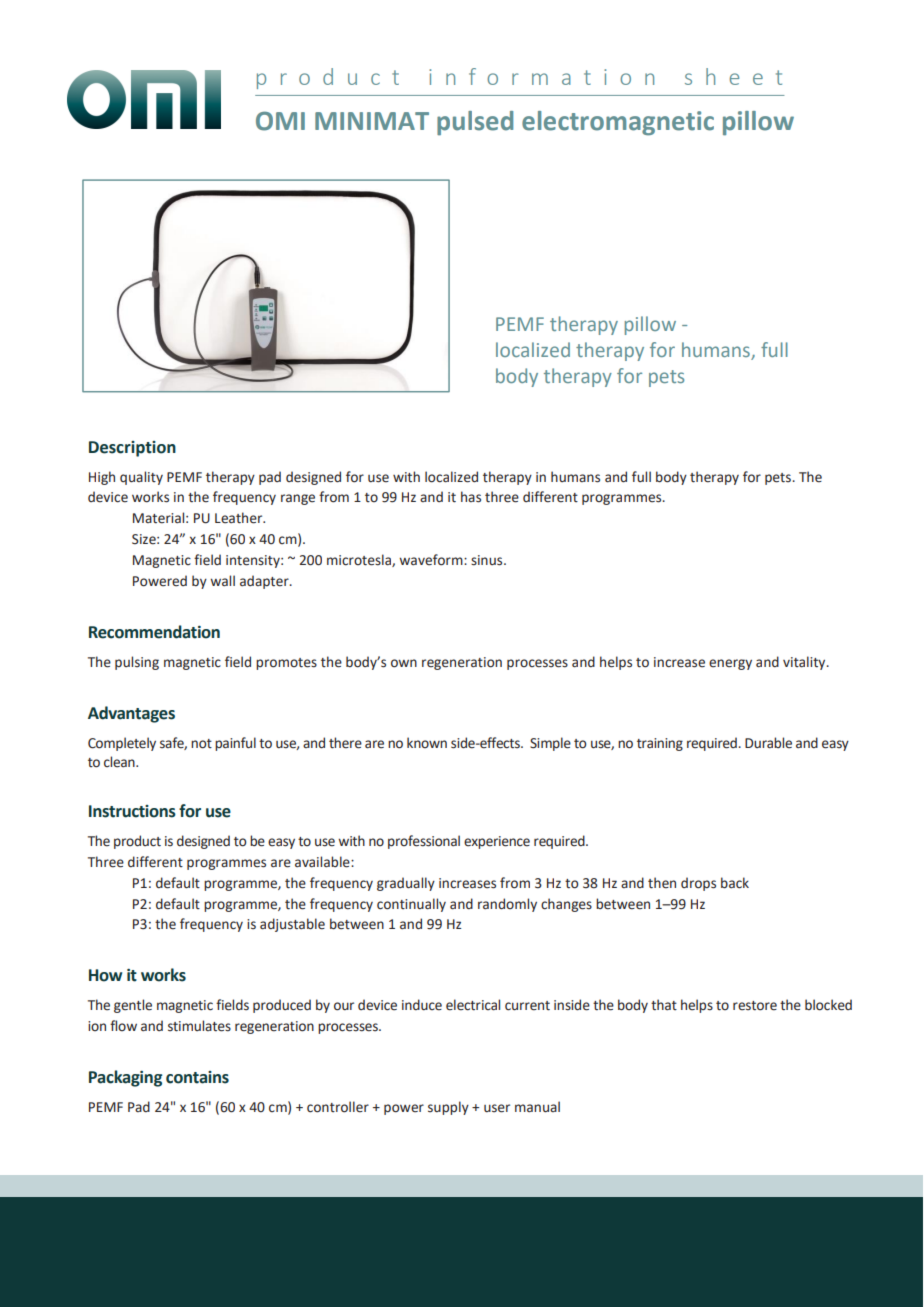 The height and width of the screenshot is (1307, 924). What do you see at coordinates (448, 1108) in the screenshot?
I see `supply` at bounding box center [448, 1108].
